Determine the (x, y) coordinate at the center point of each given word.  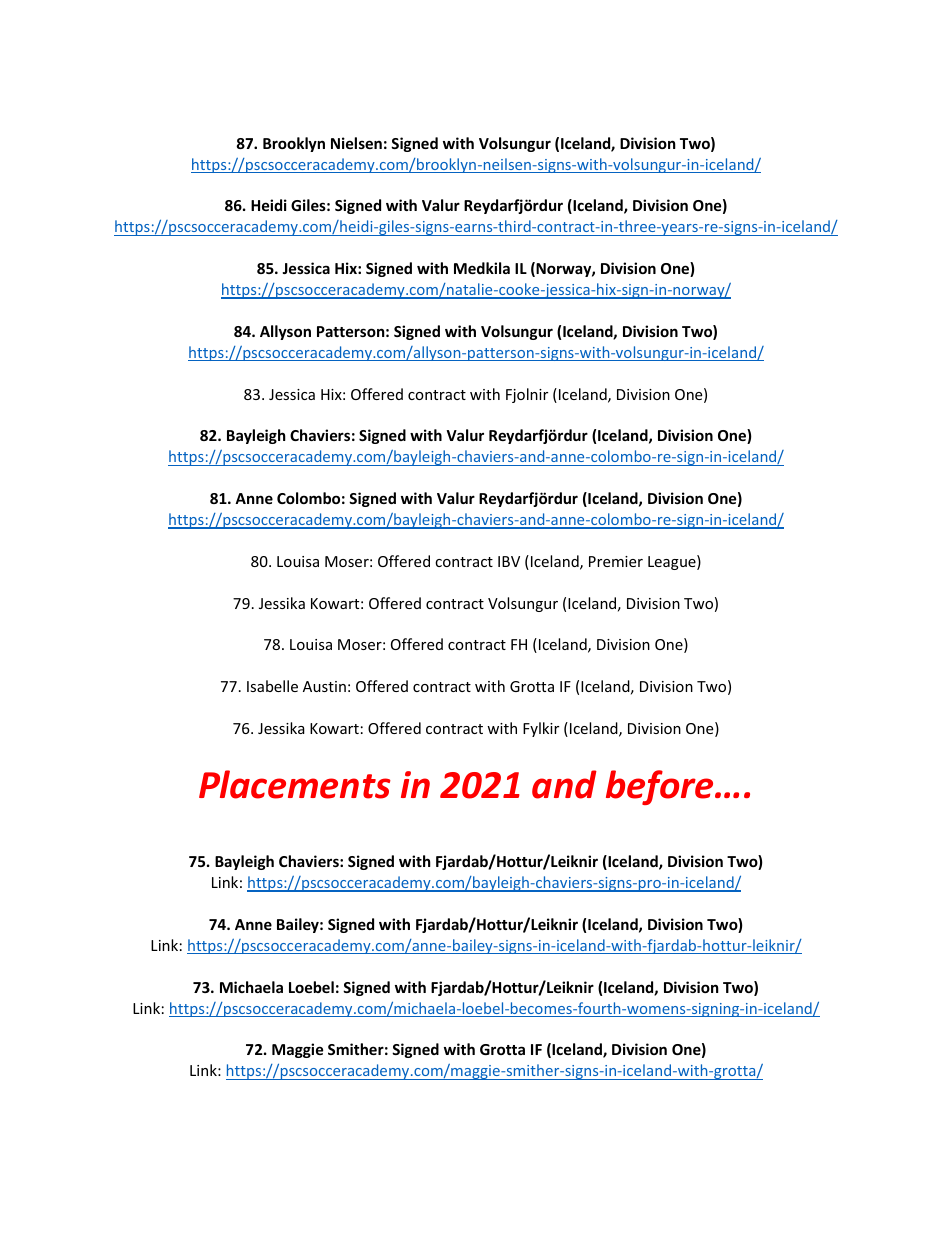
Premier (616, 561)
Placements (295, 784)
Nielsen (356, 143)
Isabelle (272, 686)
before (661, 787)
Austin (324, 686)
